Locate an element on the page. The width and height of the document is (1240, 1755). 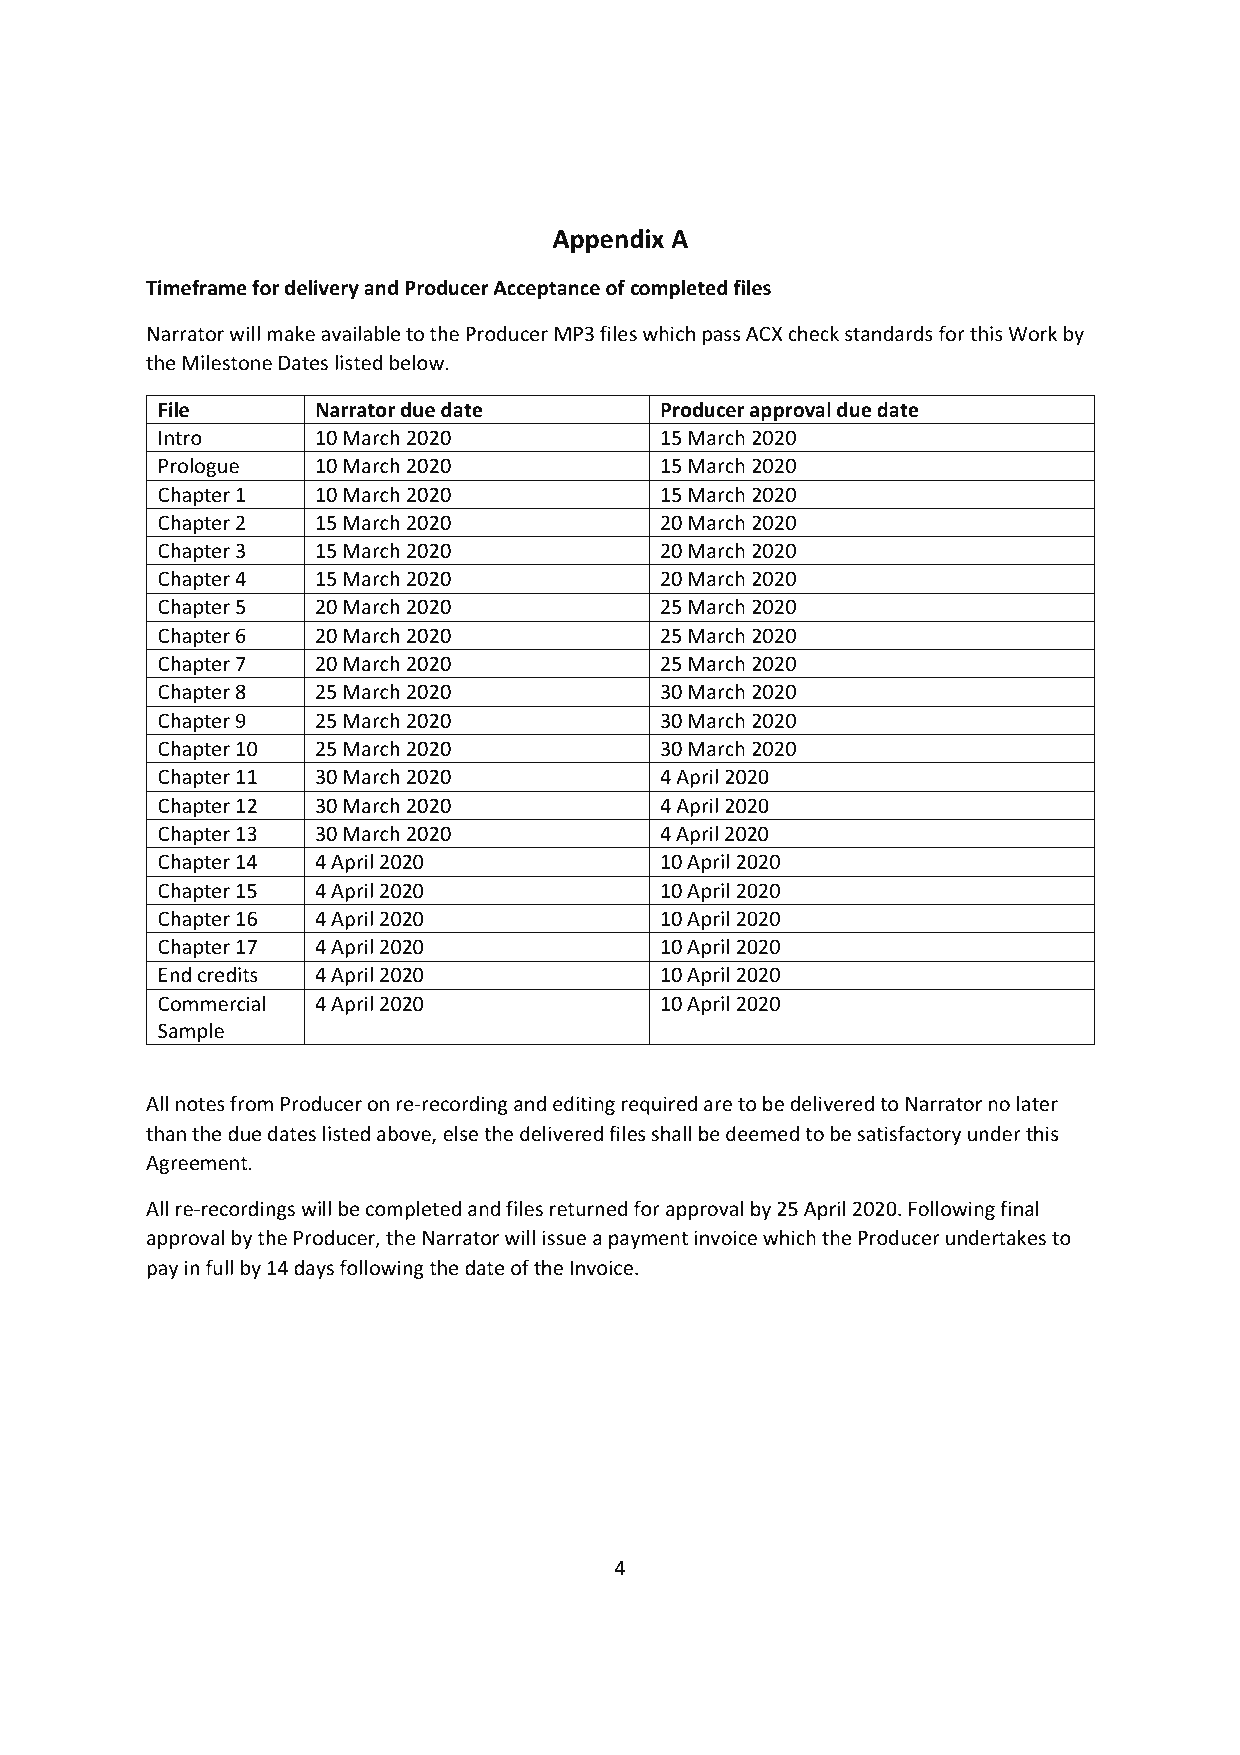
delivery is located at coordinates (322, 289).
